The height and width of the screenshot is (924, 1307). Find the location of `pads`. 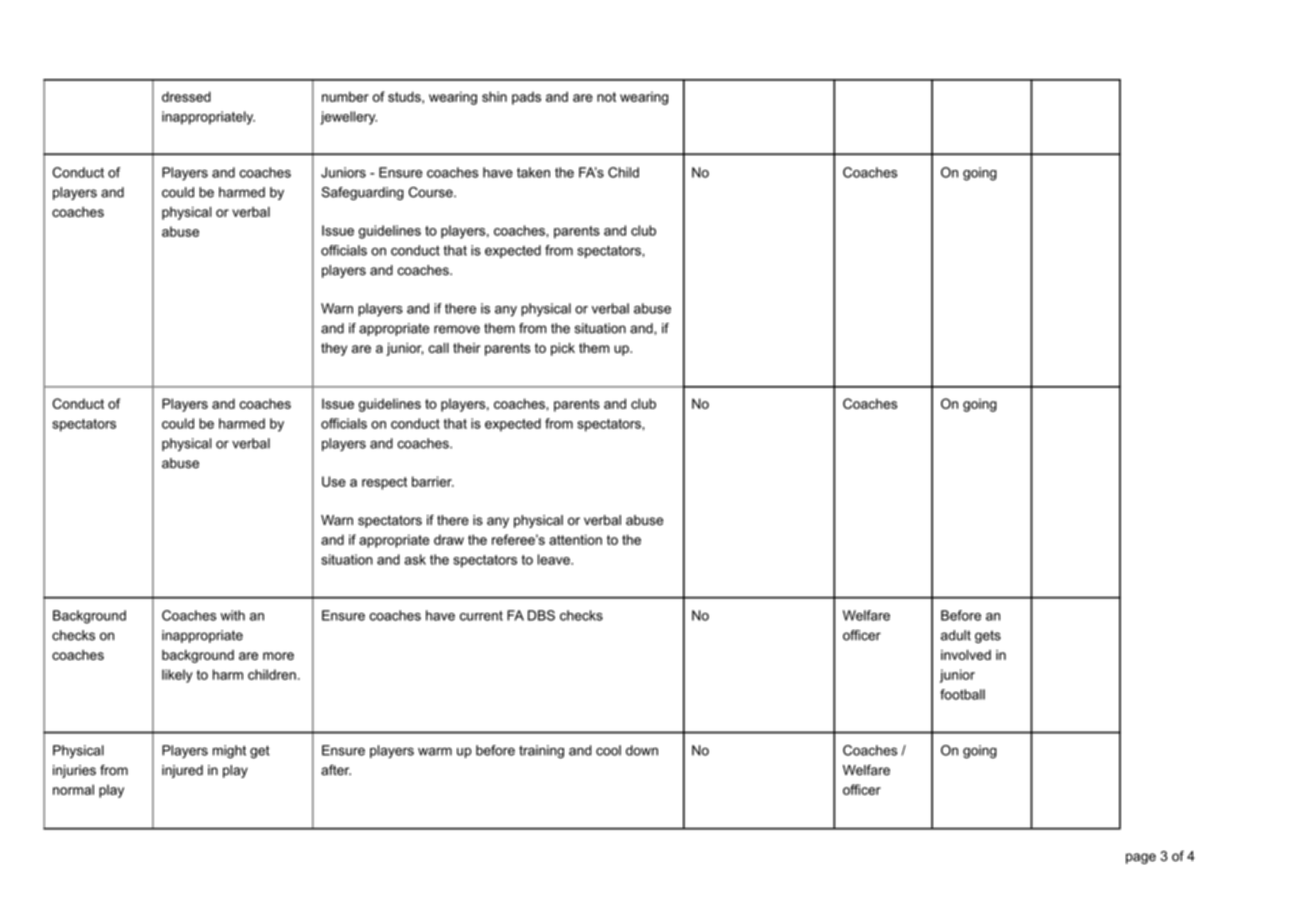

pads is located at coordinates (526, 98).
